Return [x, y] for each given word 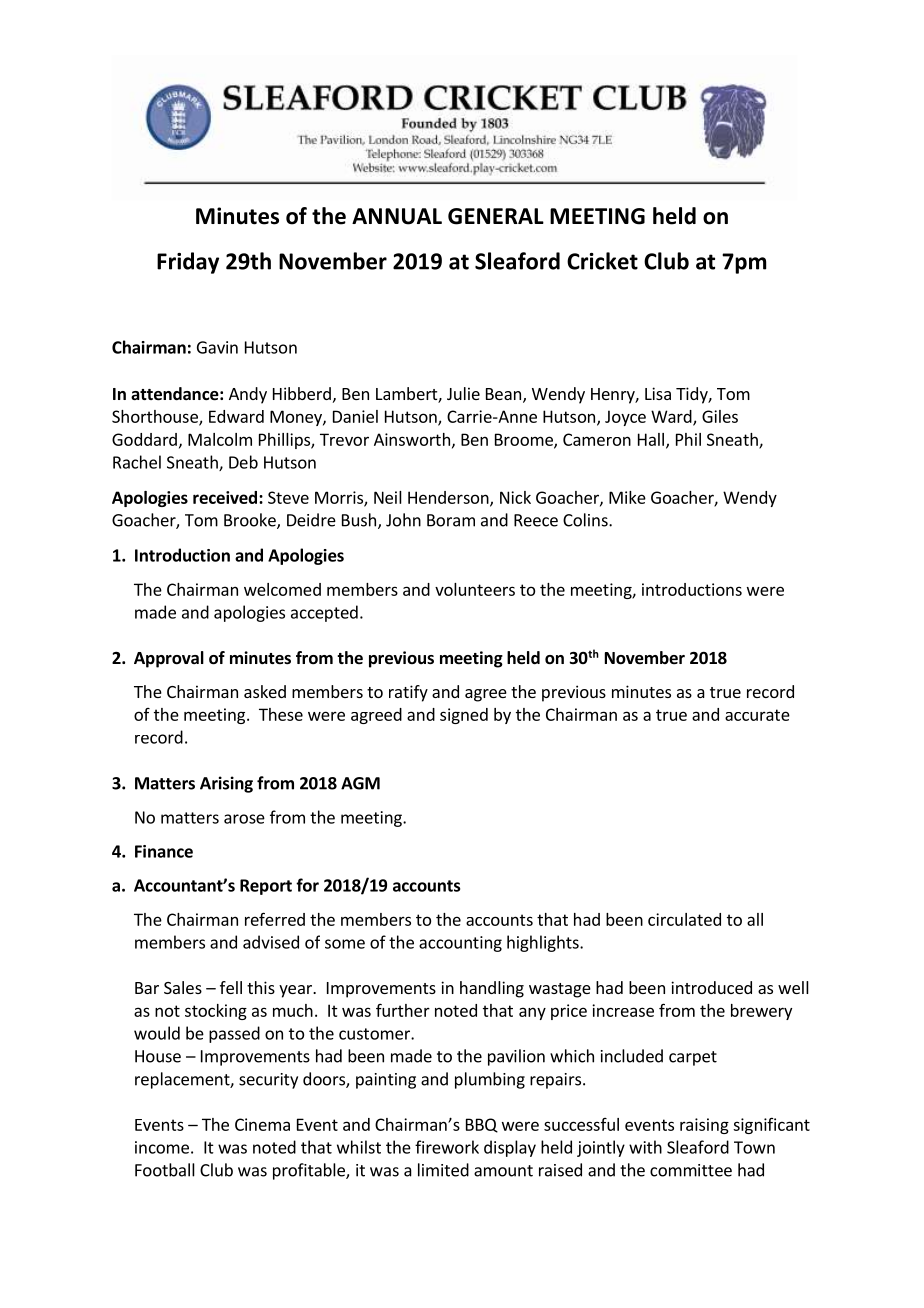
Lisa [658, 393]
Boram [451, 520]
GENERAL [496, 216]
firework [447, 1147]
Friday [188, 263]
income [162, 1147]
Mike [627, 497]
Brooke [251, 521]
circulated [684, 919]
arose [244, 819]
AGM [360, 783]
